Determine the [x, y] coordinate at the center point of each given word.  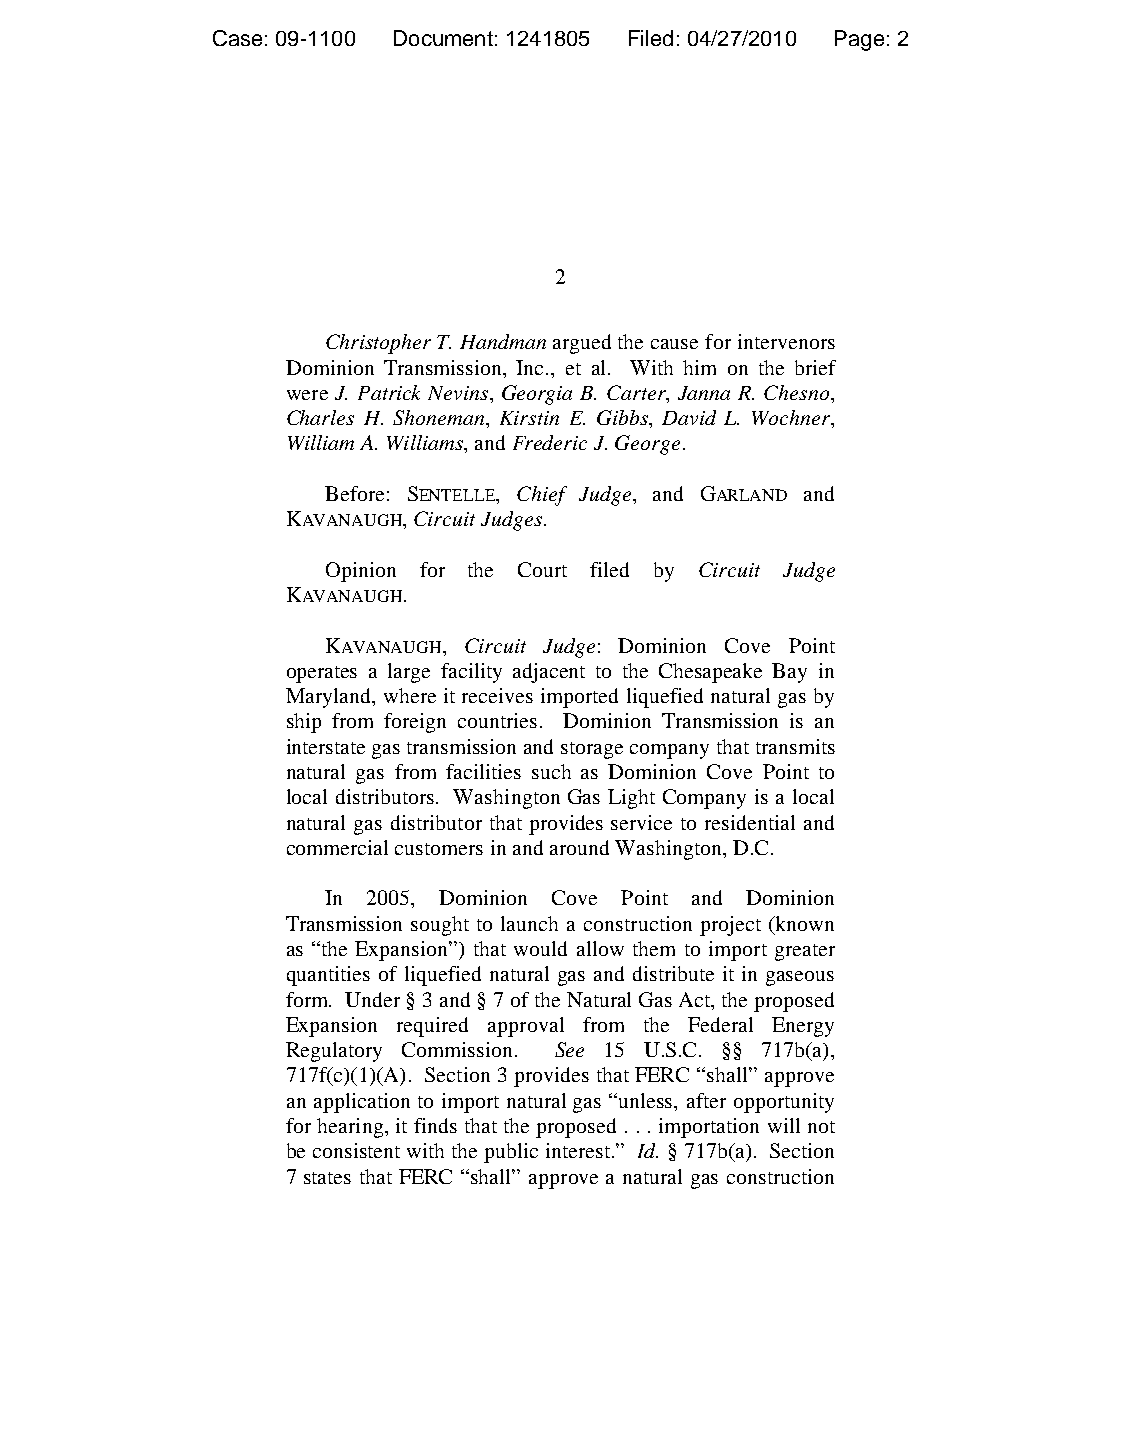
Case [237, 38]
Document [443, 38]
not [821, 1127]
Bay [789, 673]
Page [859, 40]
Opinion [361, 572]
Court [542, 569]
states [327, 1178]
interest [578, 1150]
